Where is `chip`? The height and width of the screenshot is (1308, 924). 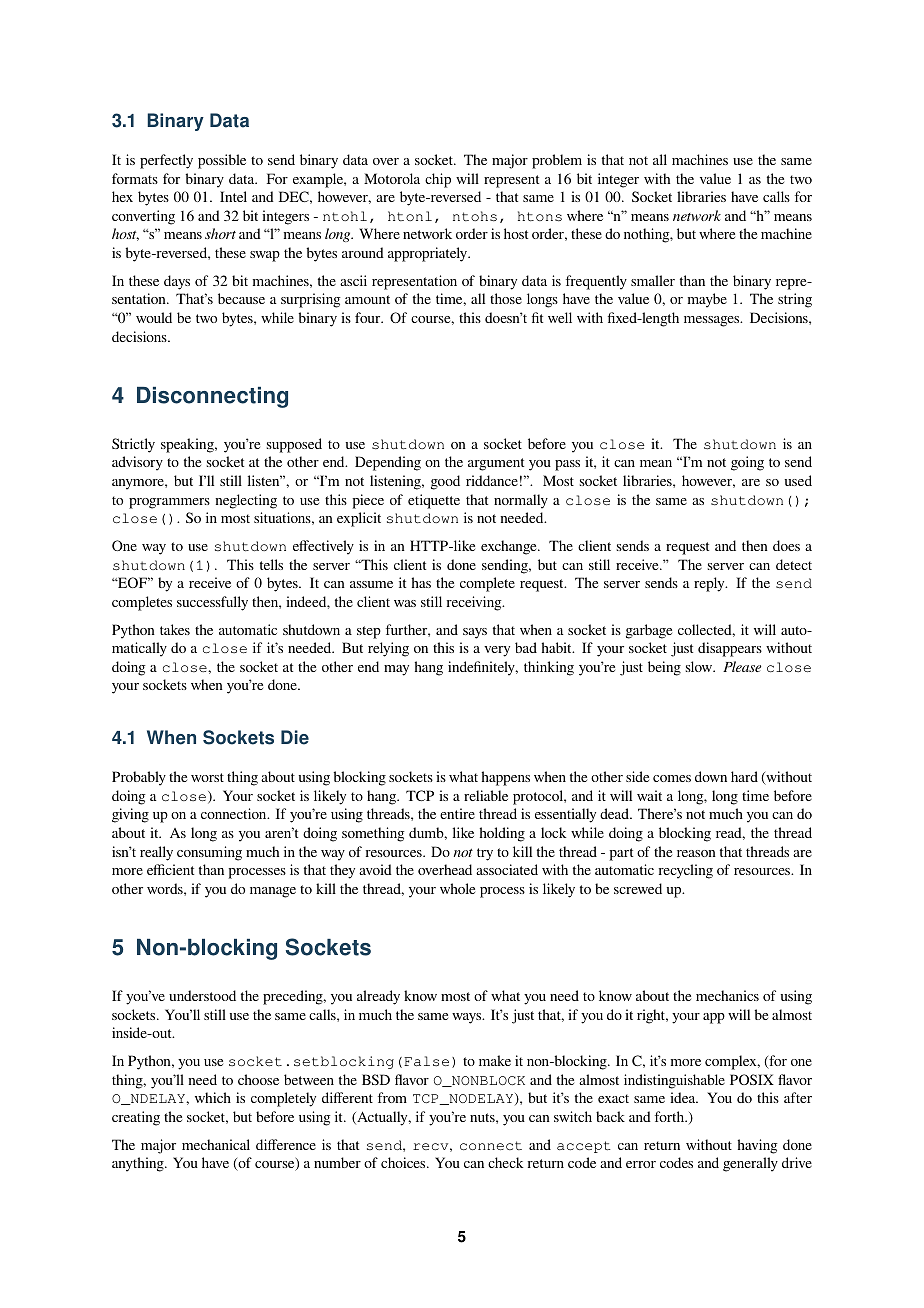
chip is located at coordinates (438, 180).
